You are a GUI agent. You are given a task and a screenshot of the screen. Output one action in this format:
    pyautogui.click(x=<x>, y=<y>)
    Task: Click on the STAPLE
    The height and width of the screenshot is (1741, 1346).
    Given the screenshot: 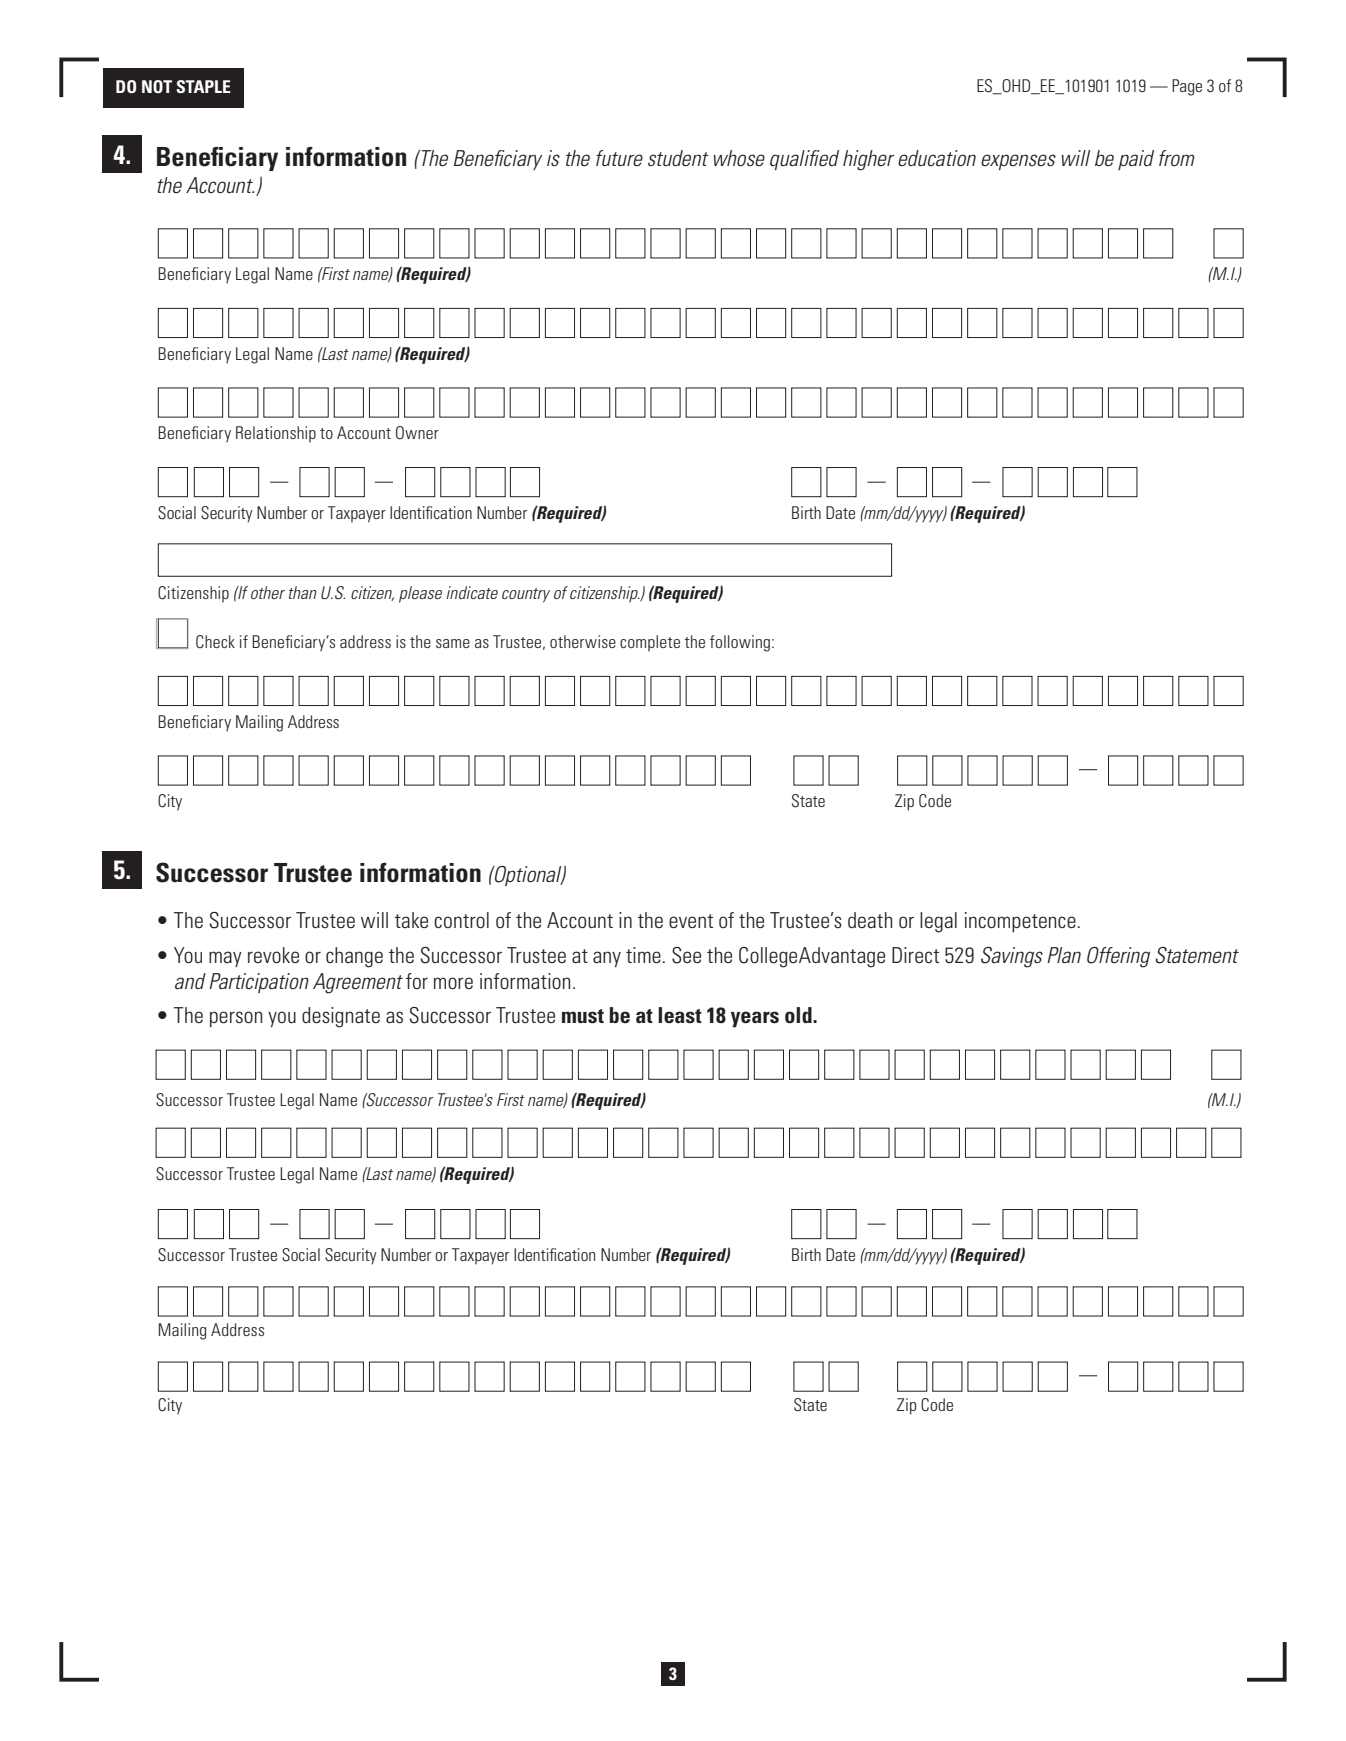 What is the action you would take?
    pyautogui.click(x=203, y=86)
